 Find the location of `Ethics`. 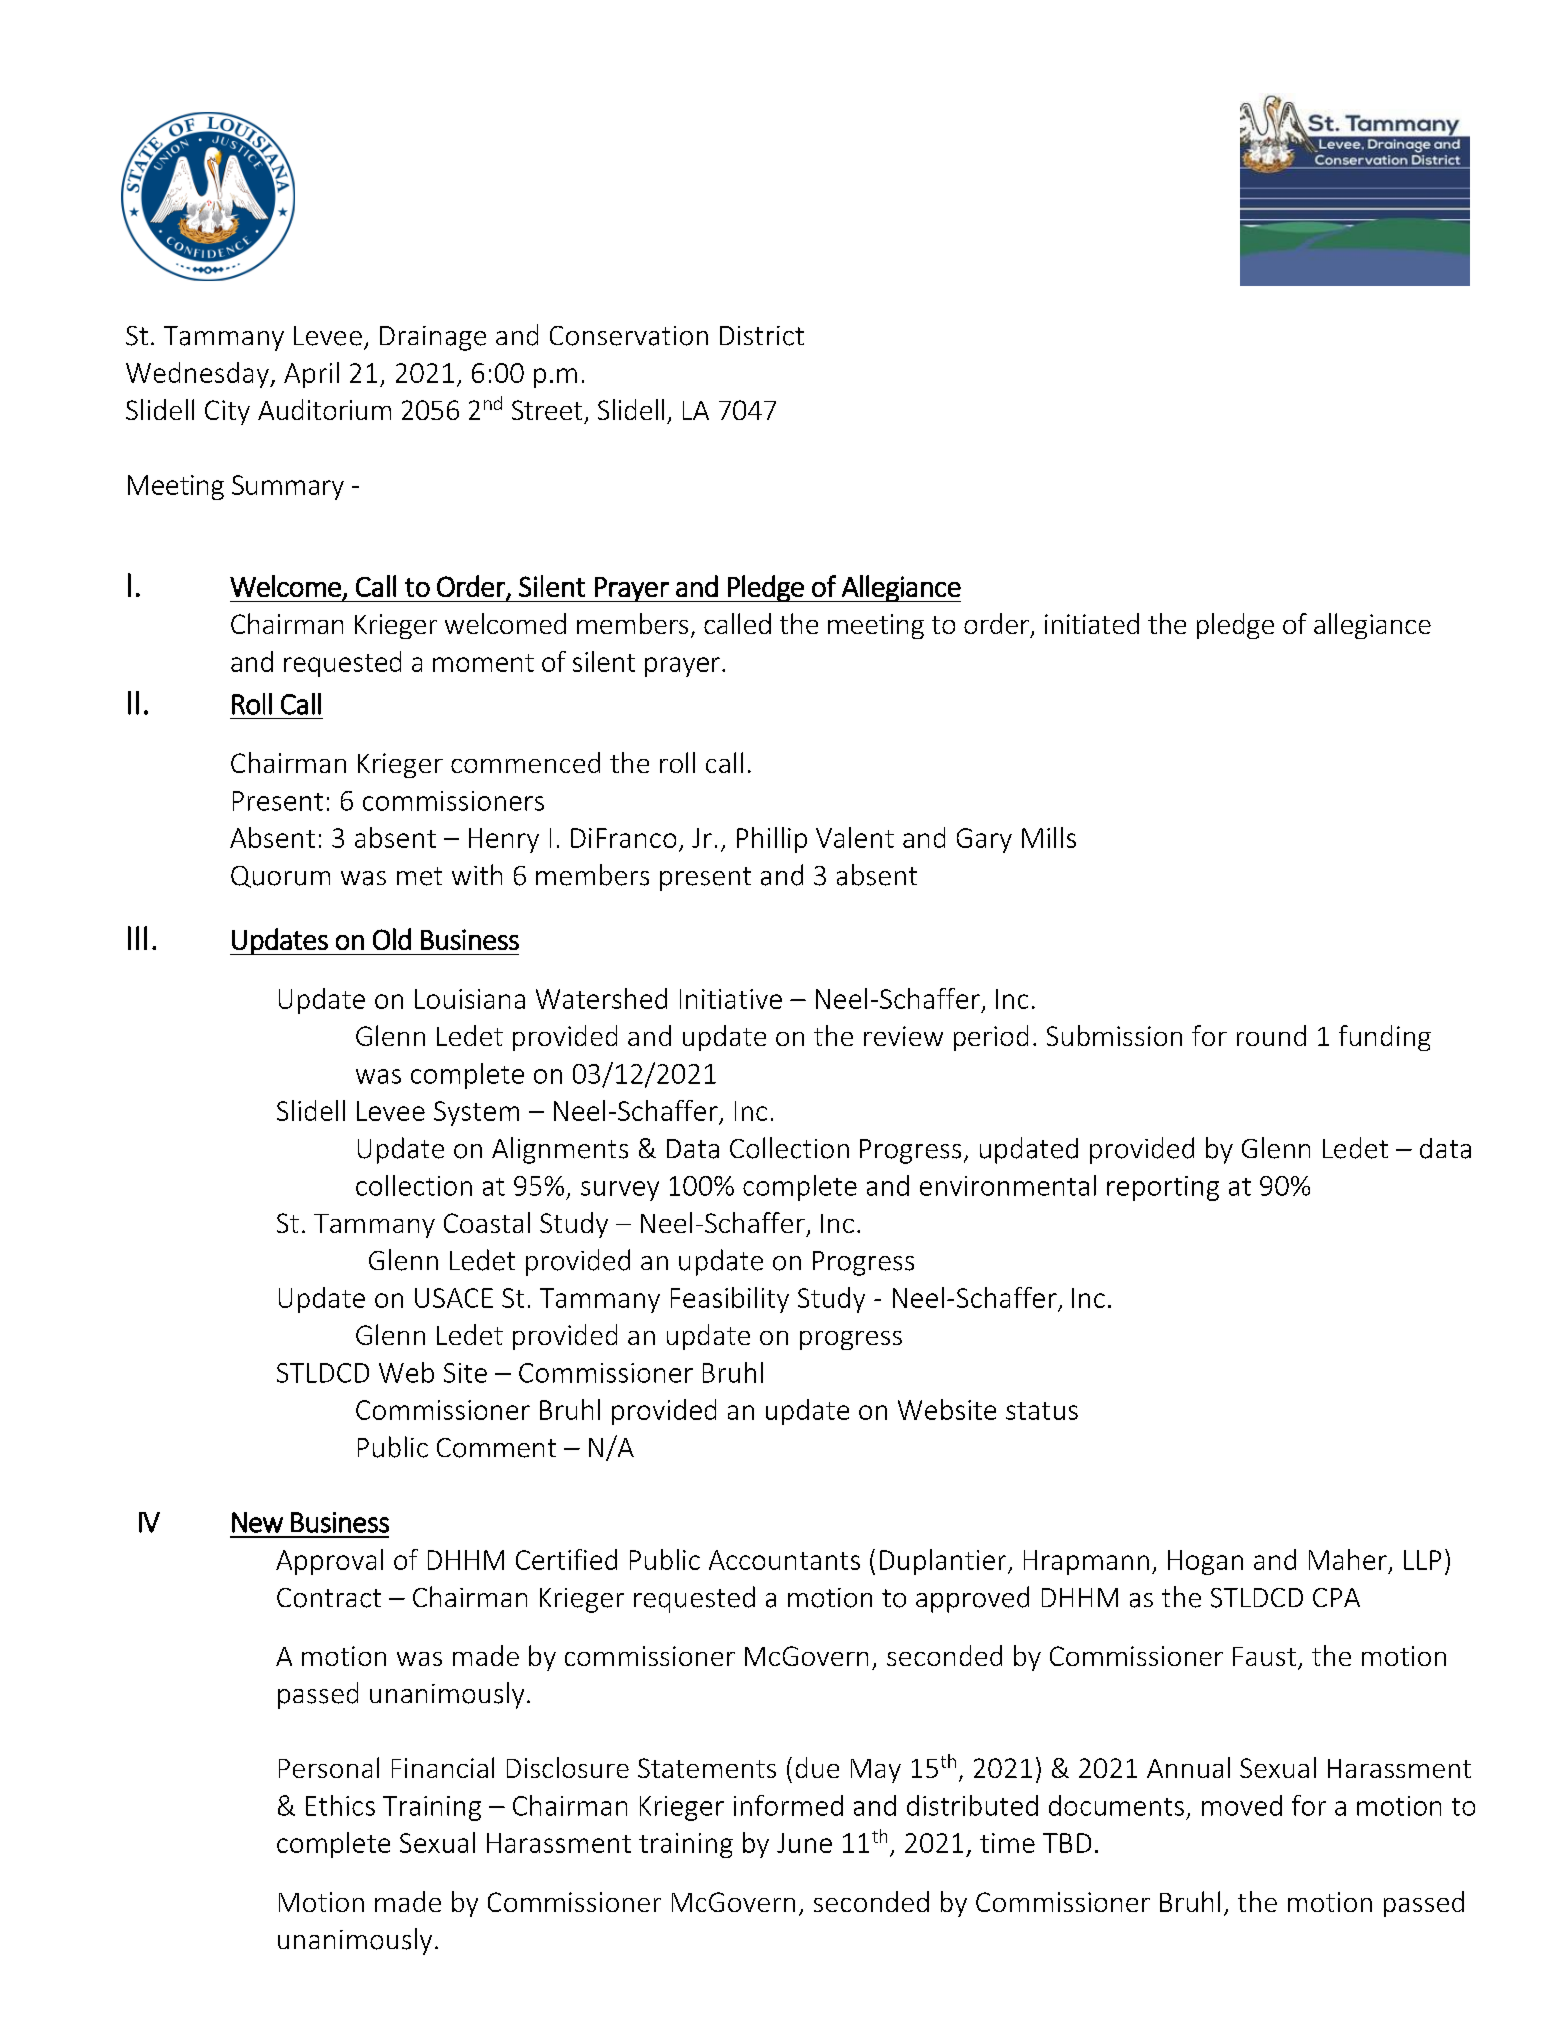

Ethics is located at coordinates (340, 1805).
